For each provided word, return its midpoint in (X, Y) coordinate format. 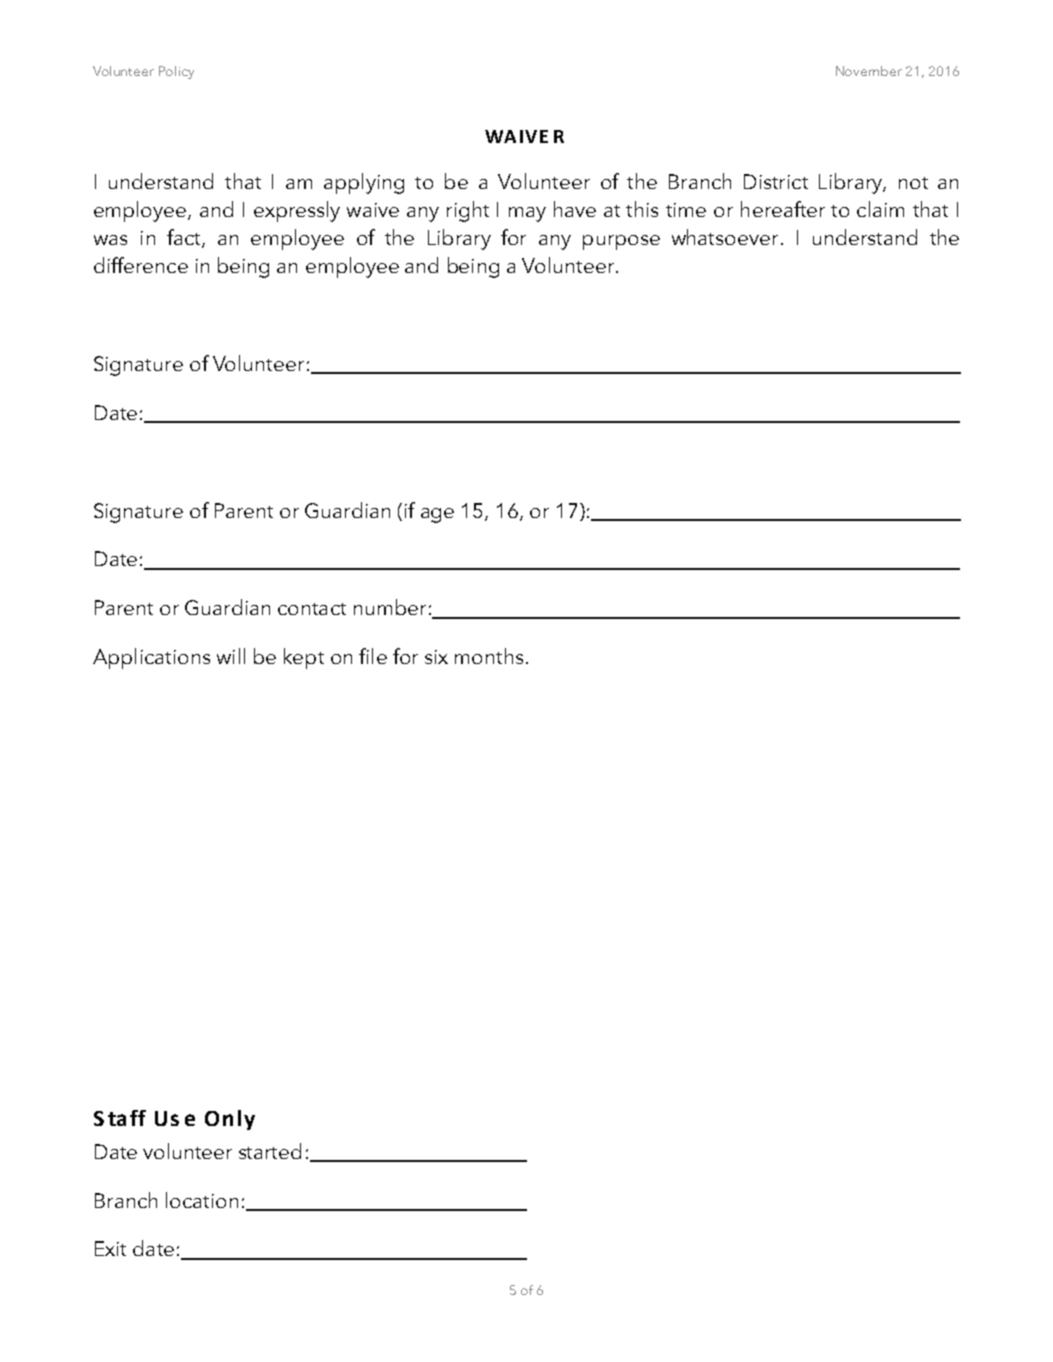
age (437, 515)
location (202, 1200)
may (527, 214)
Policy (176, 72)
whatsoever (725, 237)
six (436, 657)
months (489, 656)
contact (312, 609)
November (869, 71)
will (231, 656)
